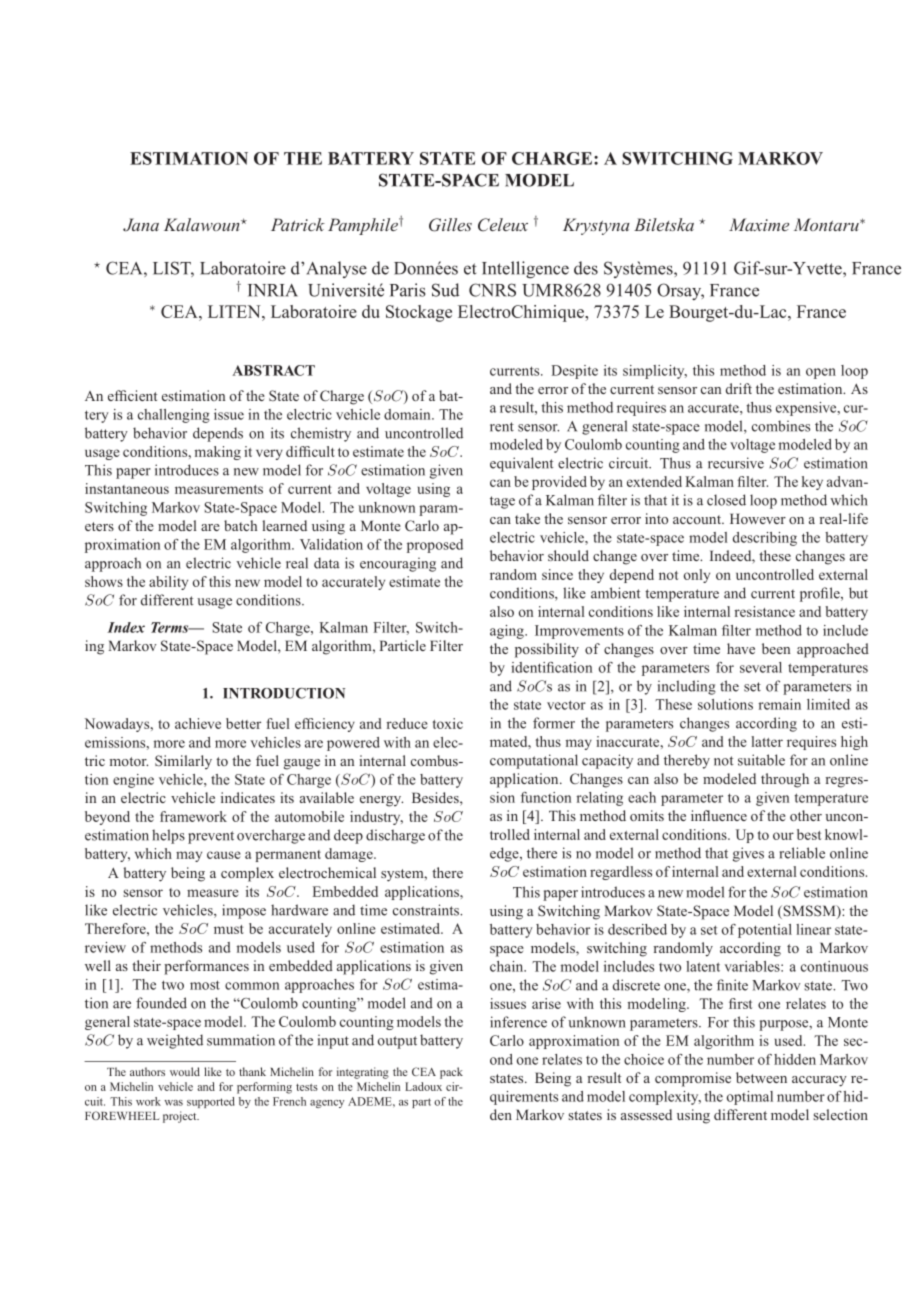 The height and width of the screenshot is (1308, 924). Describe the element at coordinates (173, 1103) in the screenshot. I see `was` at that location.
